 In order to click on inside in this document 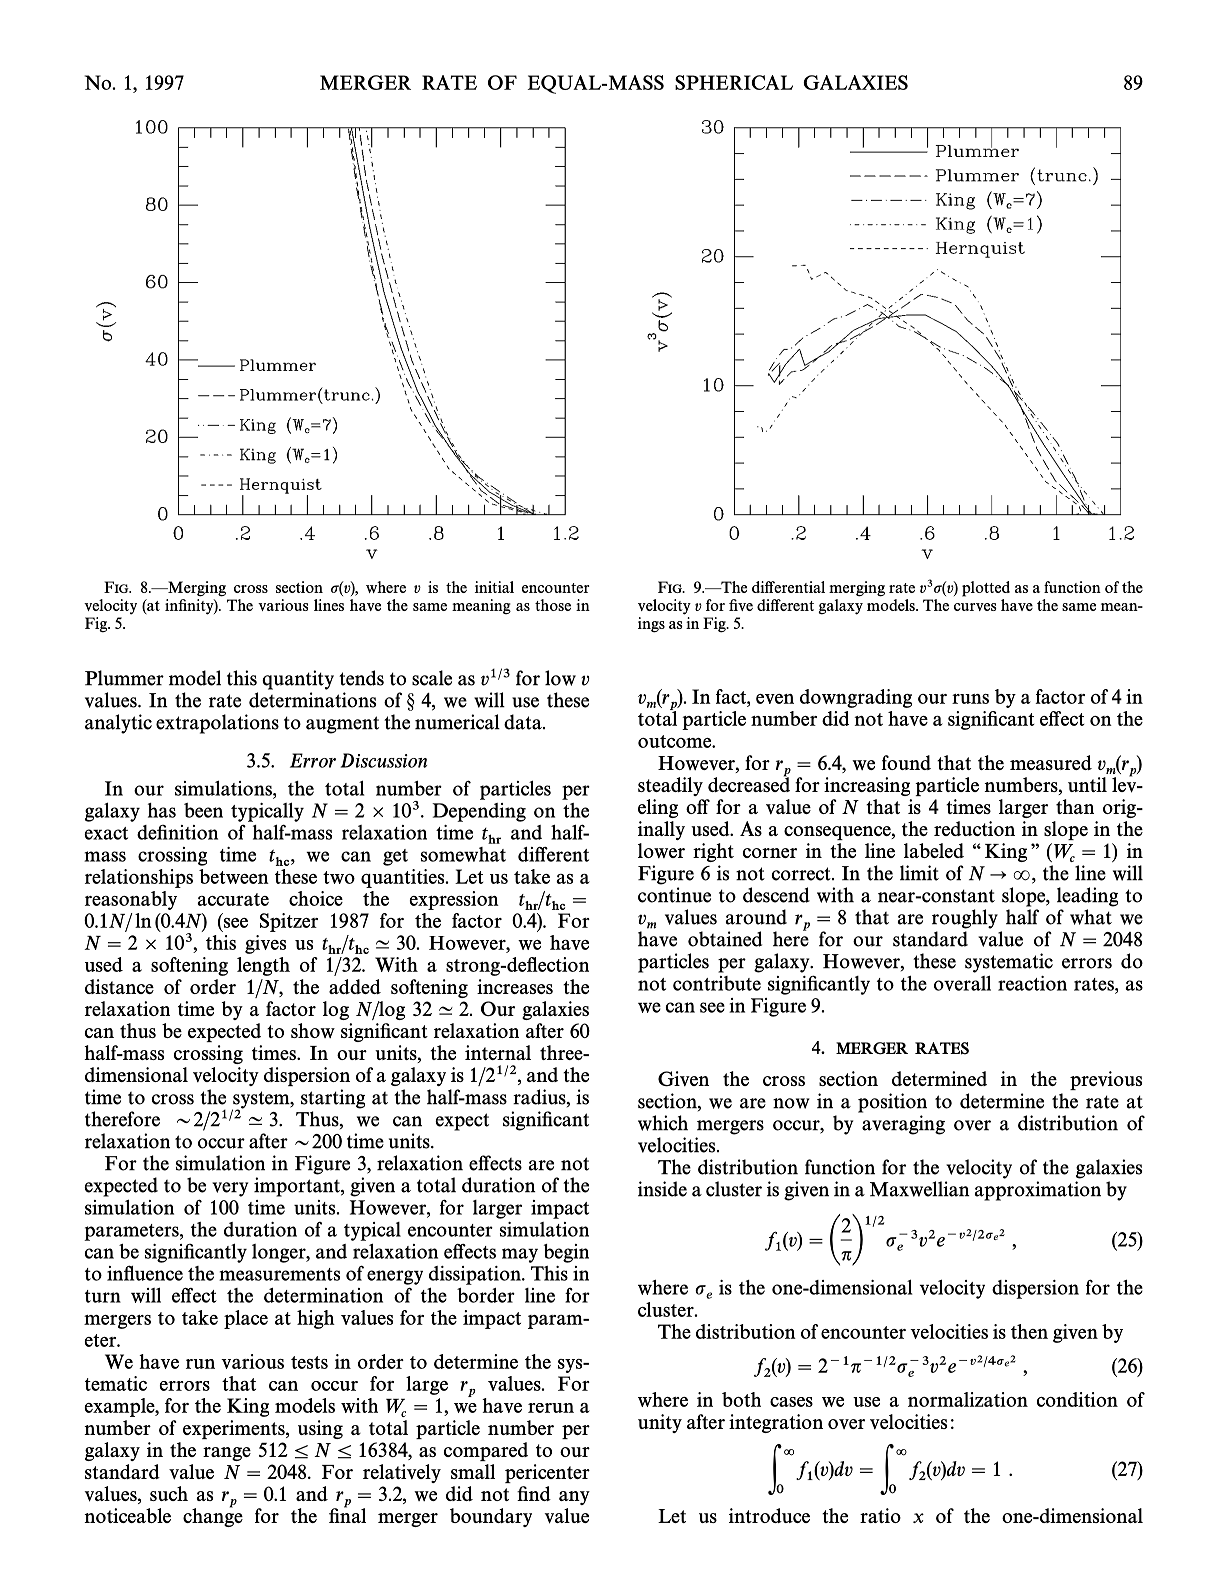, I will do `click(662, 1189)`.
